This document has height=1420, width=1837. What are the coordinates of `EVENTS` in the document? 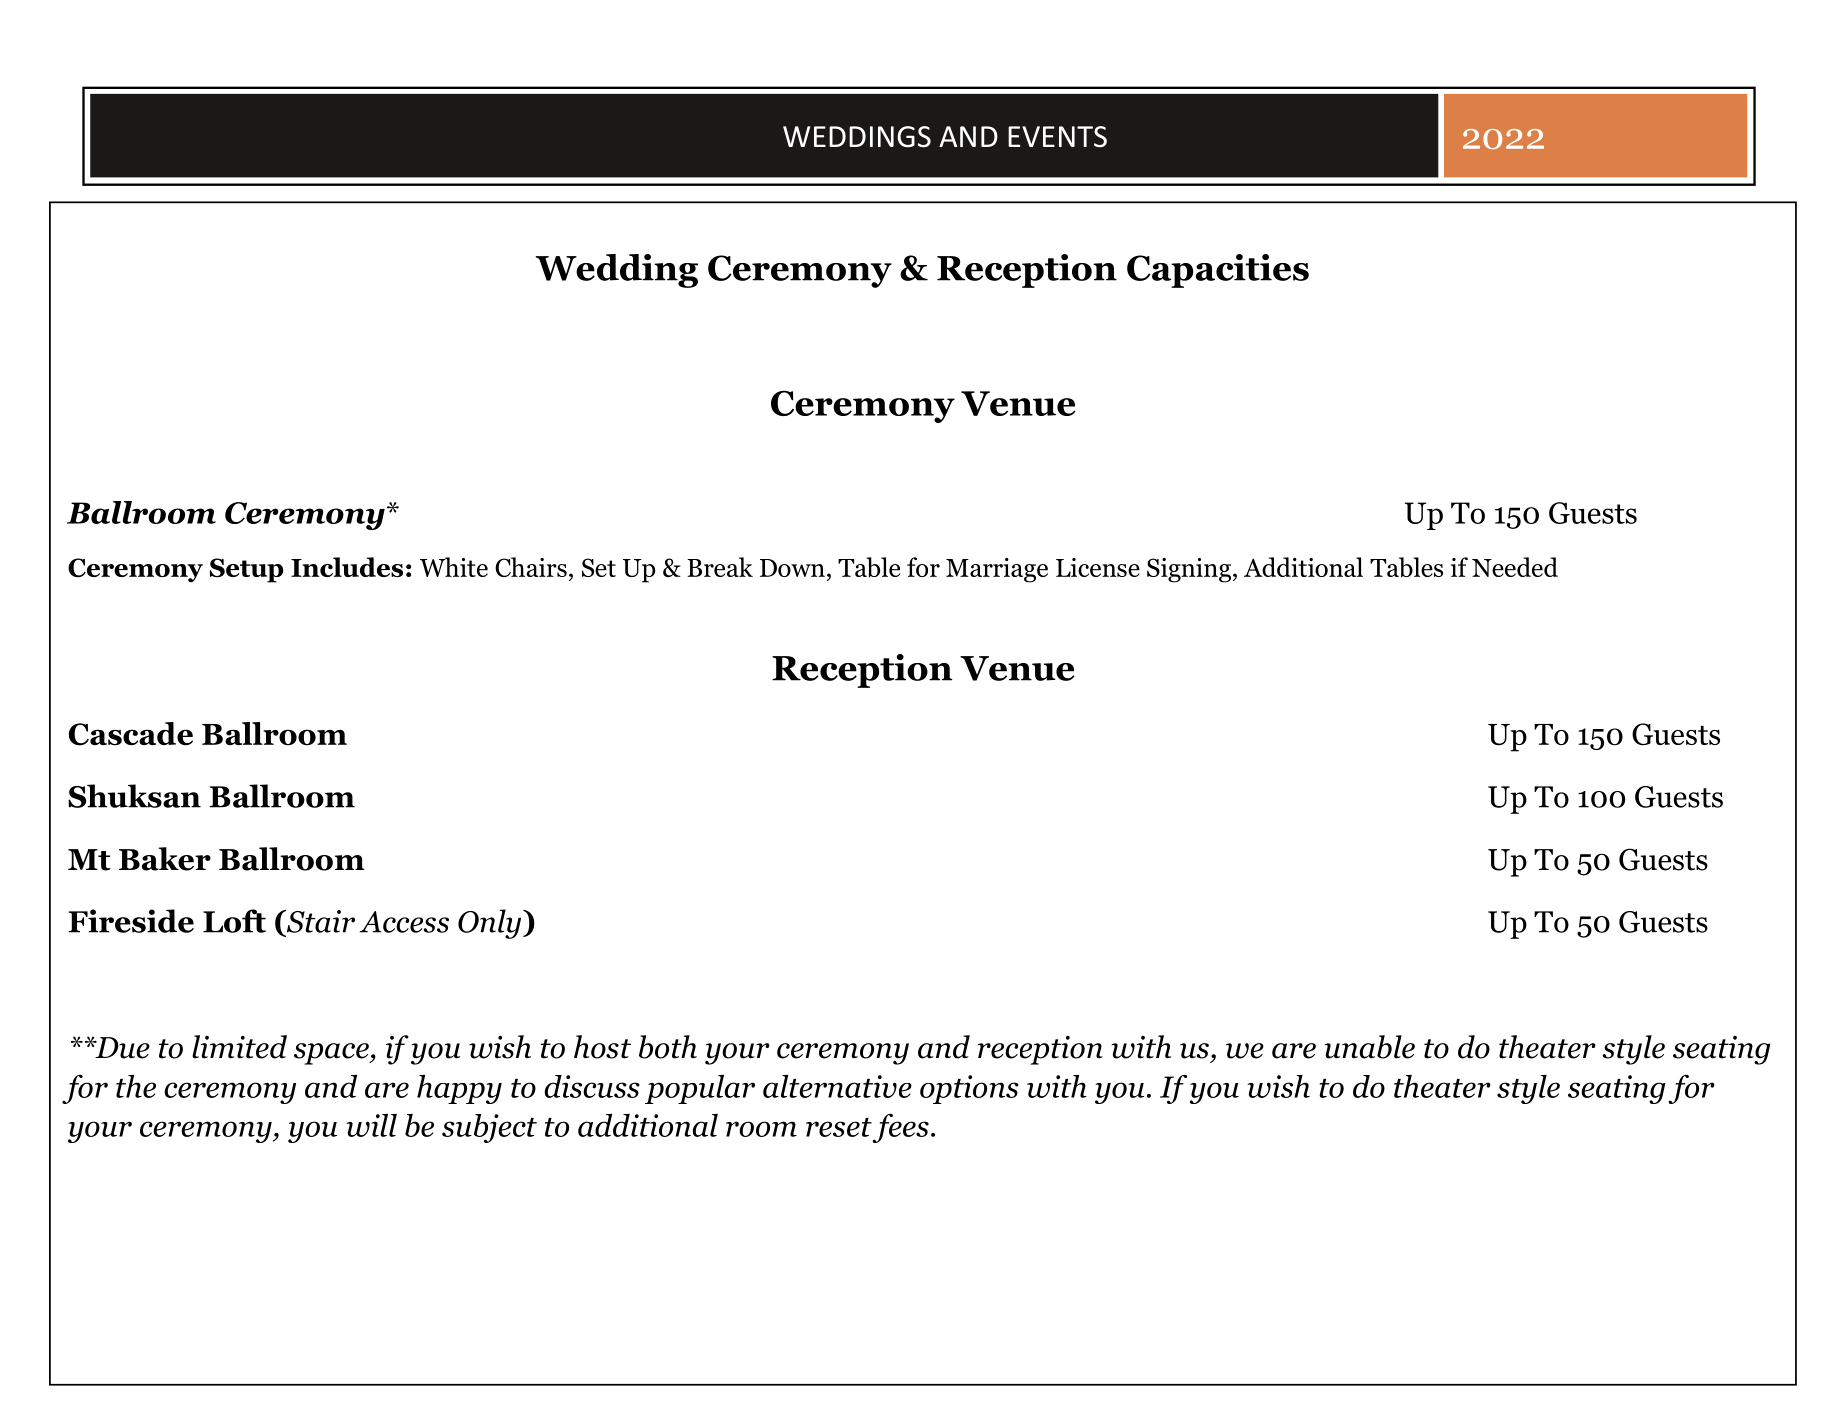 It's located at (1057, 137).
